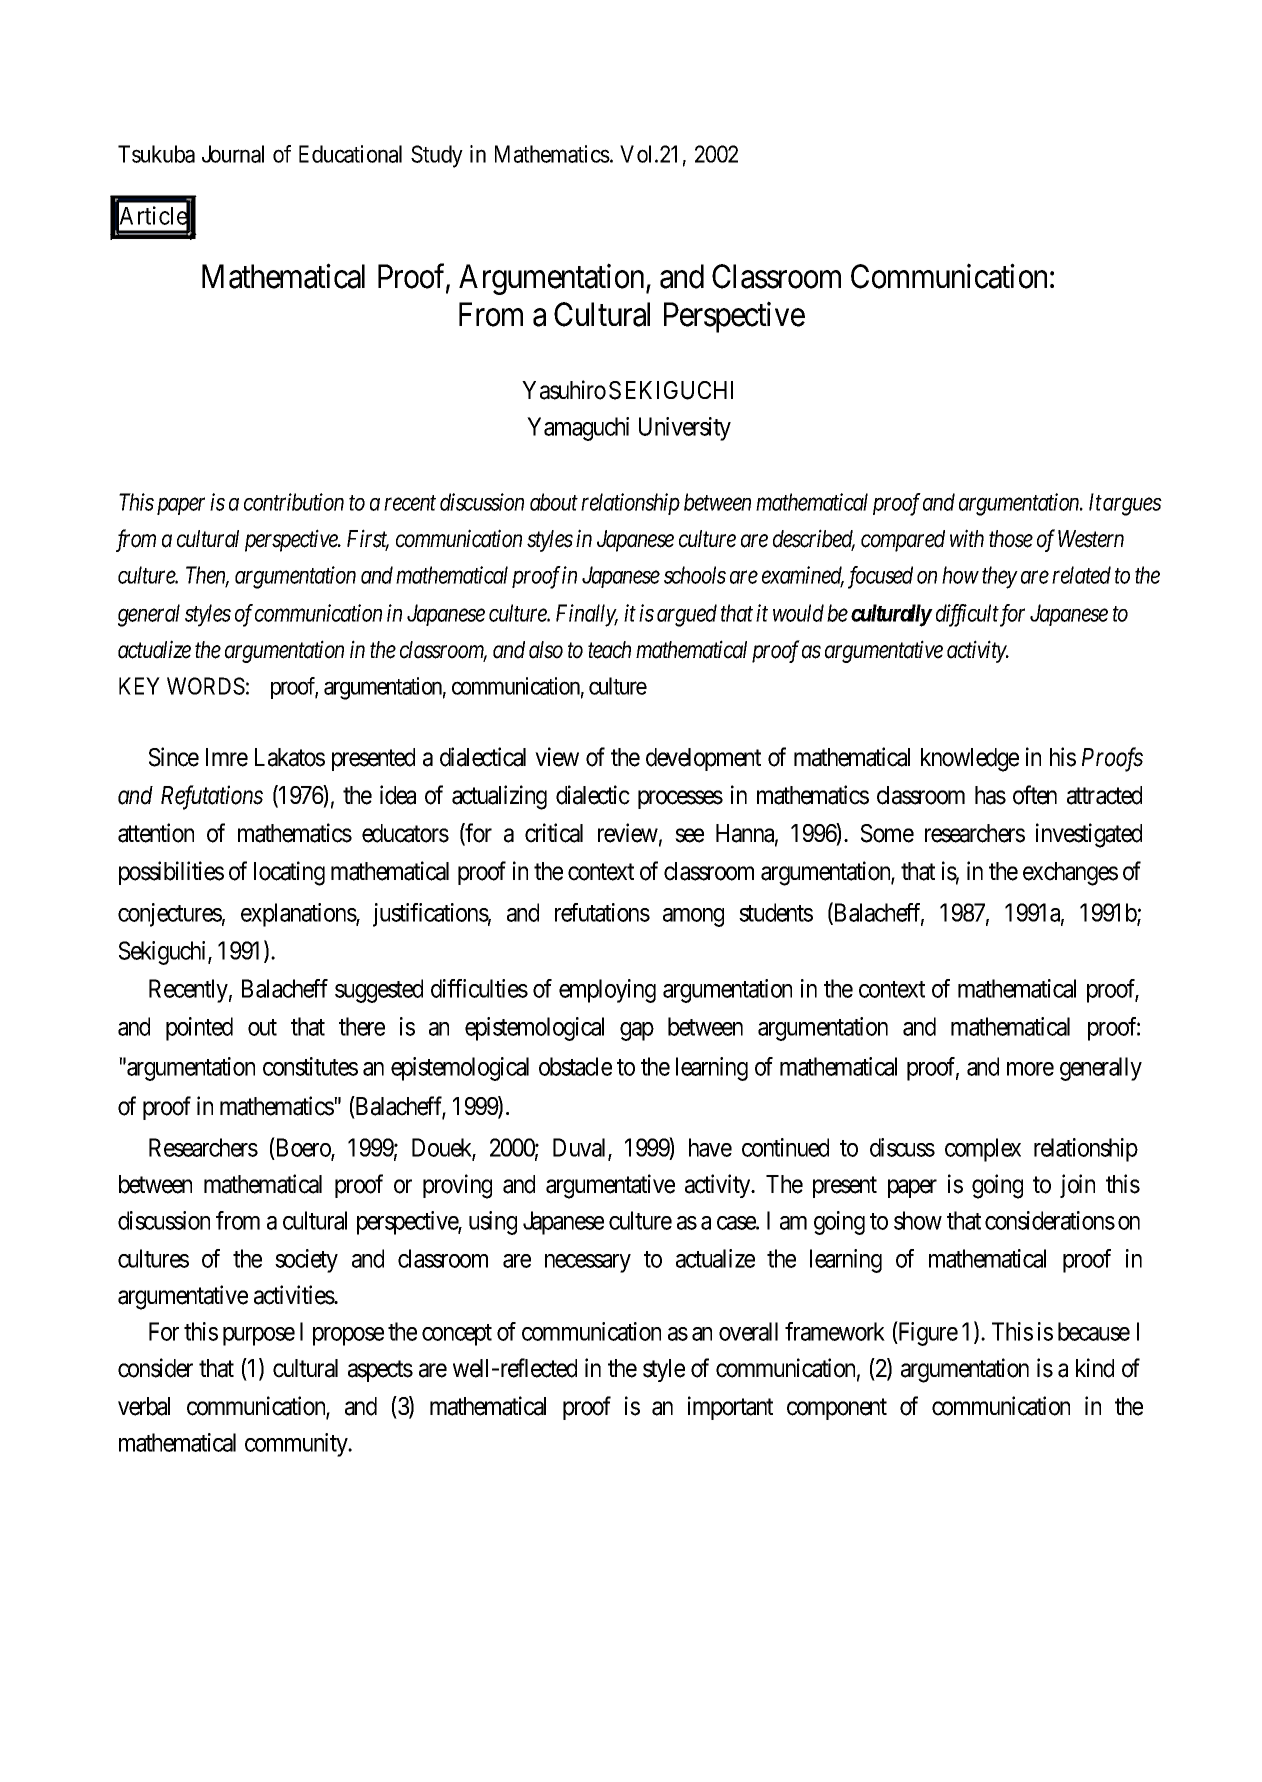 The height and width of the page is (1782, 1262). I want to click on contribution, so click(294, 502).
